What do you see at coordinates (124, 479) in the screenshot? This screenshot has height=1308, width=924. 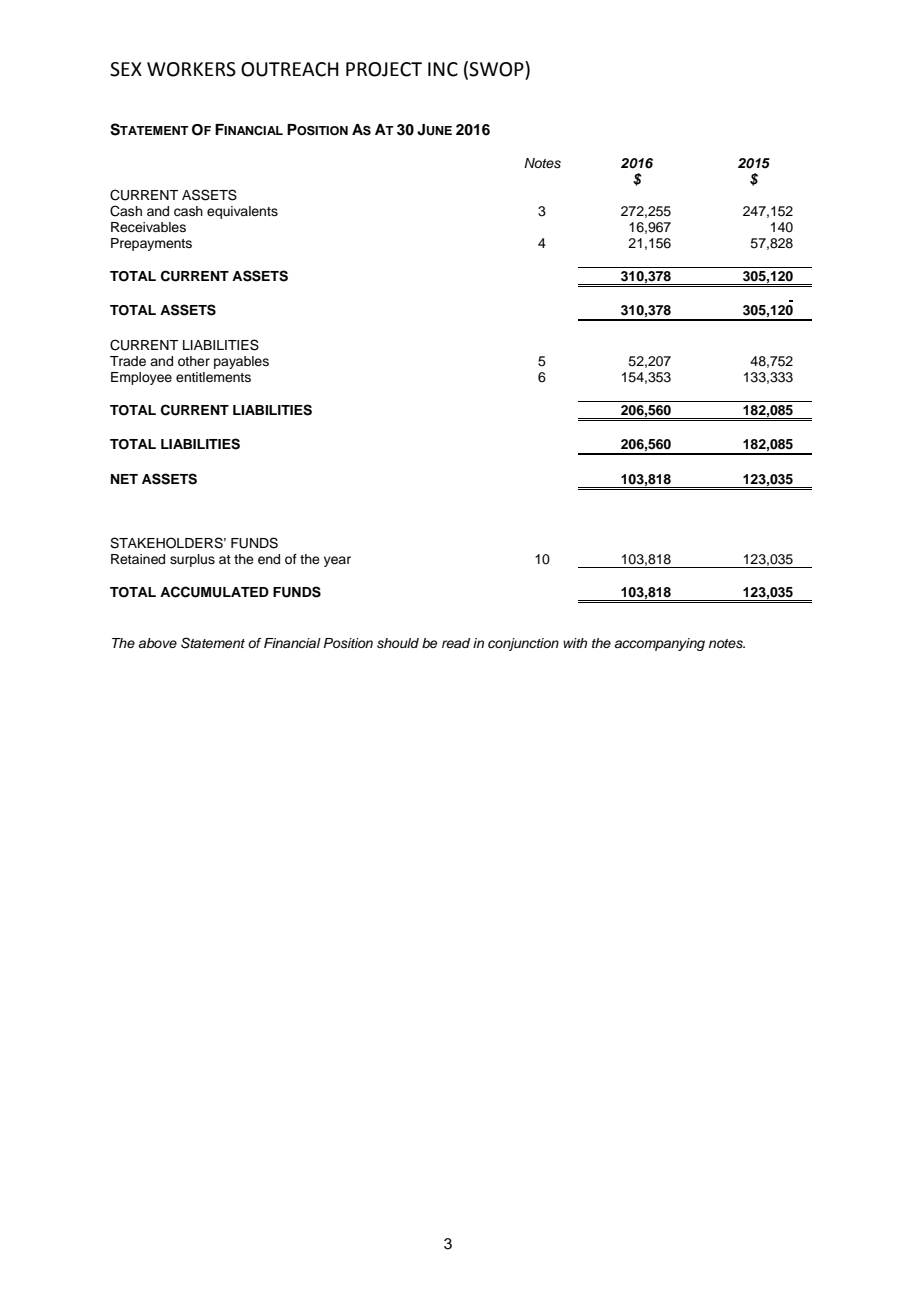 I see `NET` at bounding box center [124, 479].
